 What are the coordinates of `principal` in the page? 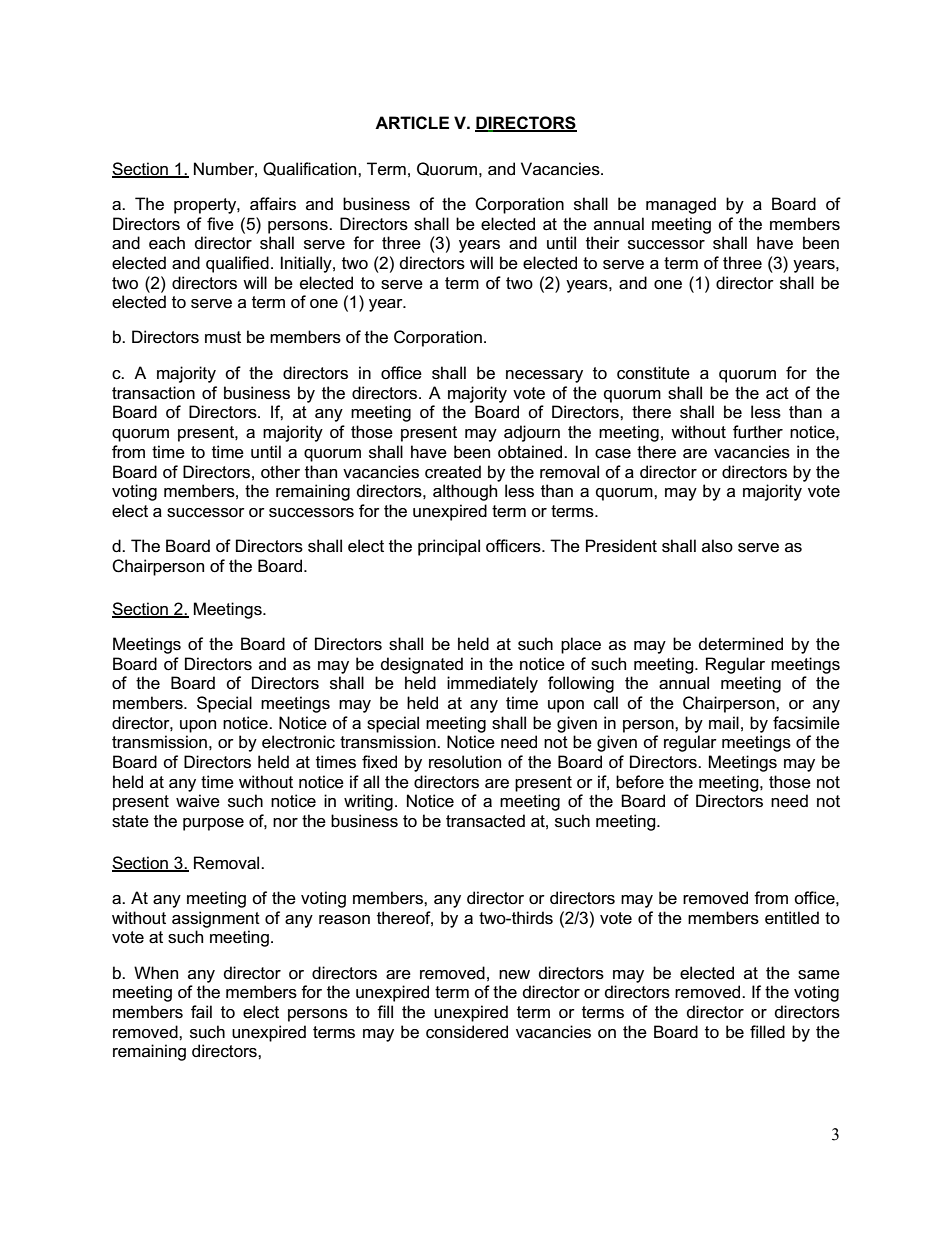 It's located at (449, 547).
